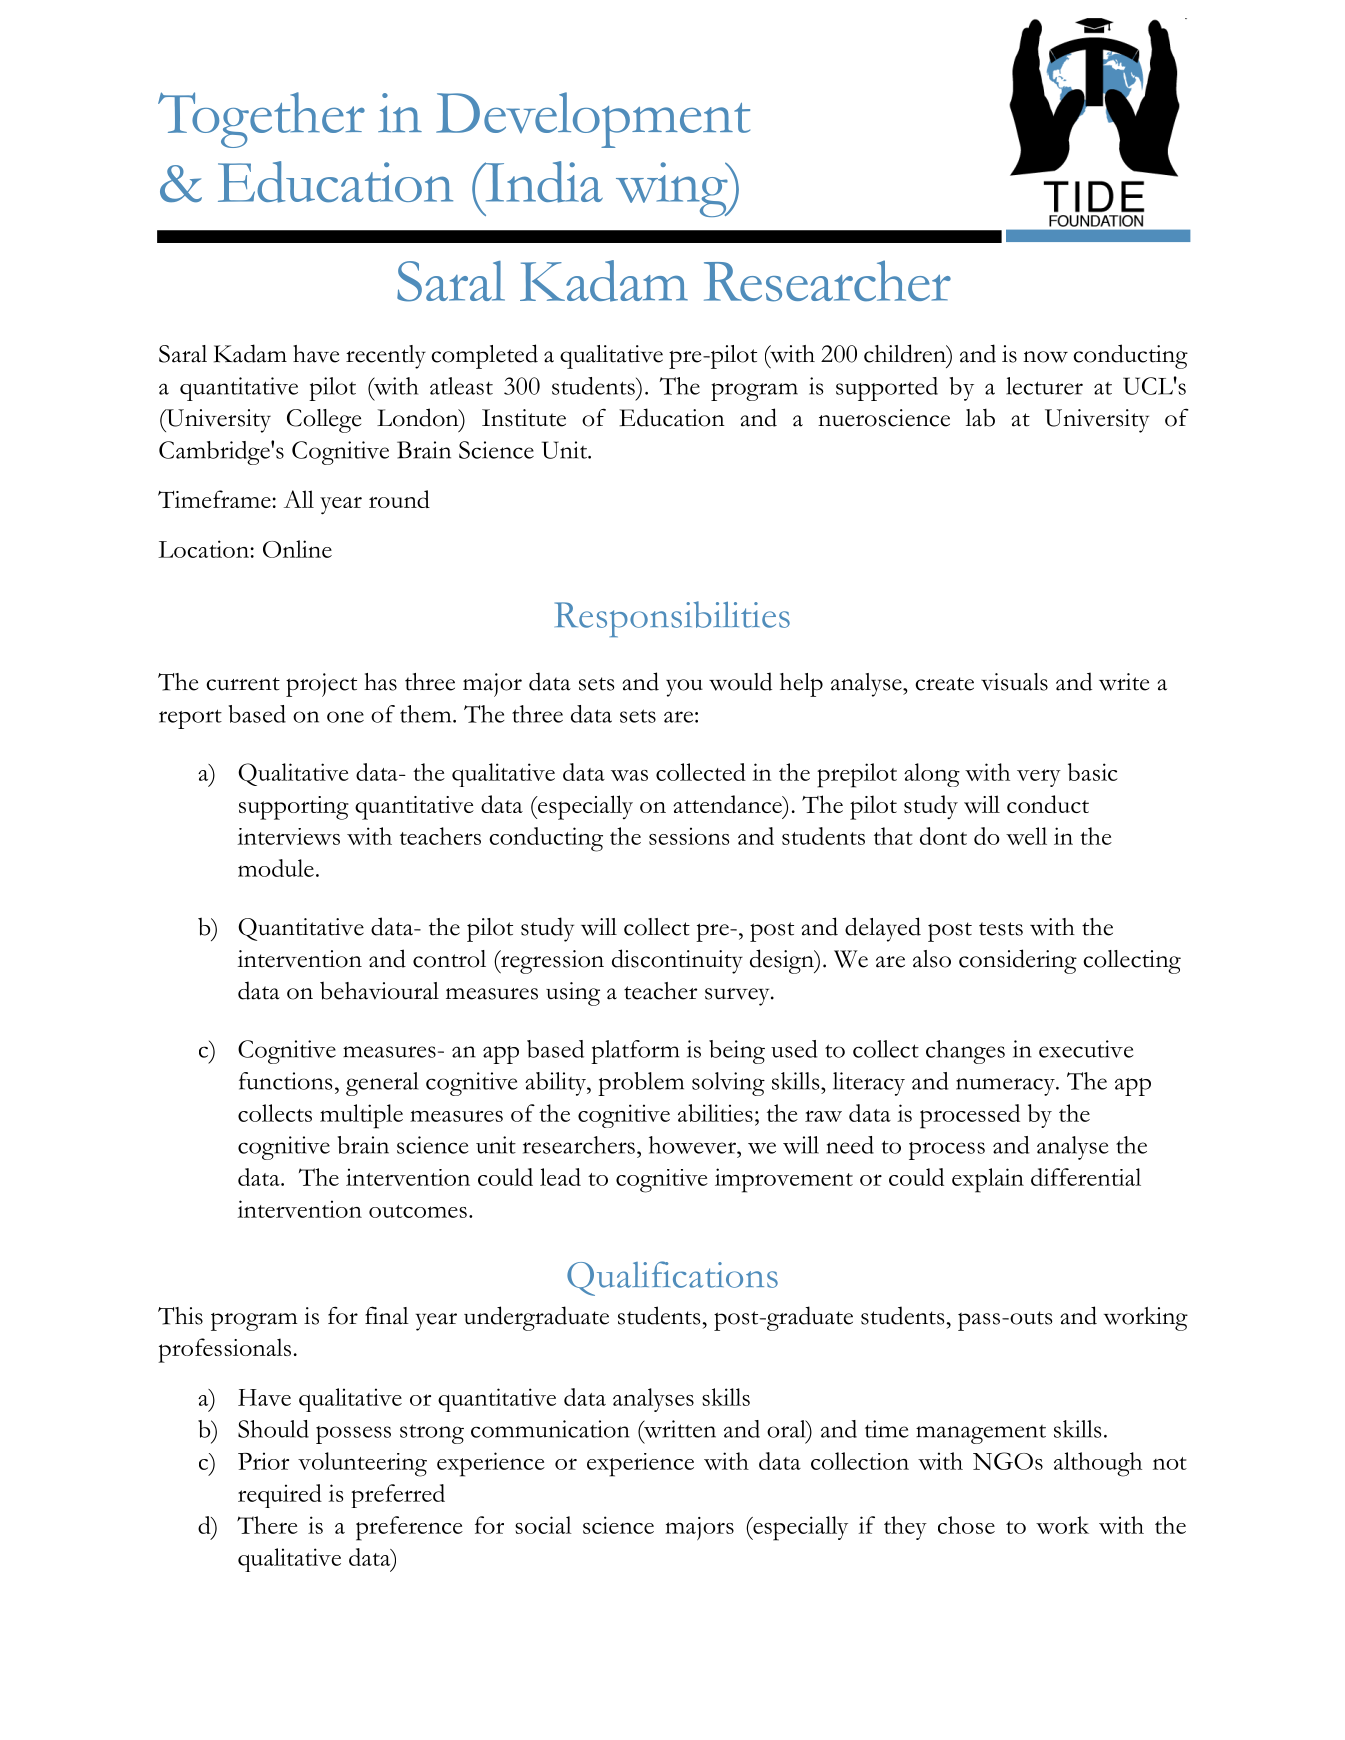  What do you see at coordinates (673, 189) in the document?
I see `wing` at bounding box center [673, 189].
